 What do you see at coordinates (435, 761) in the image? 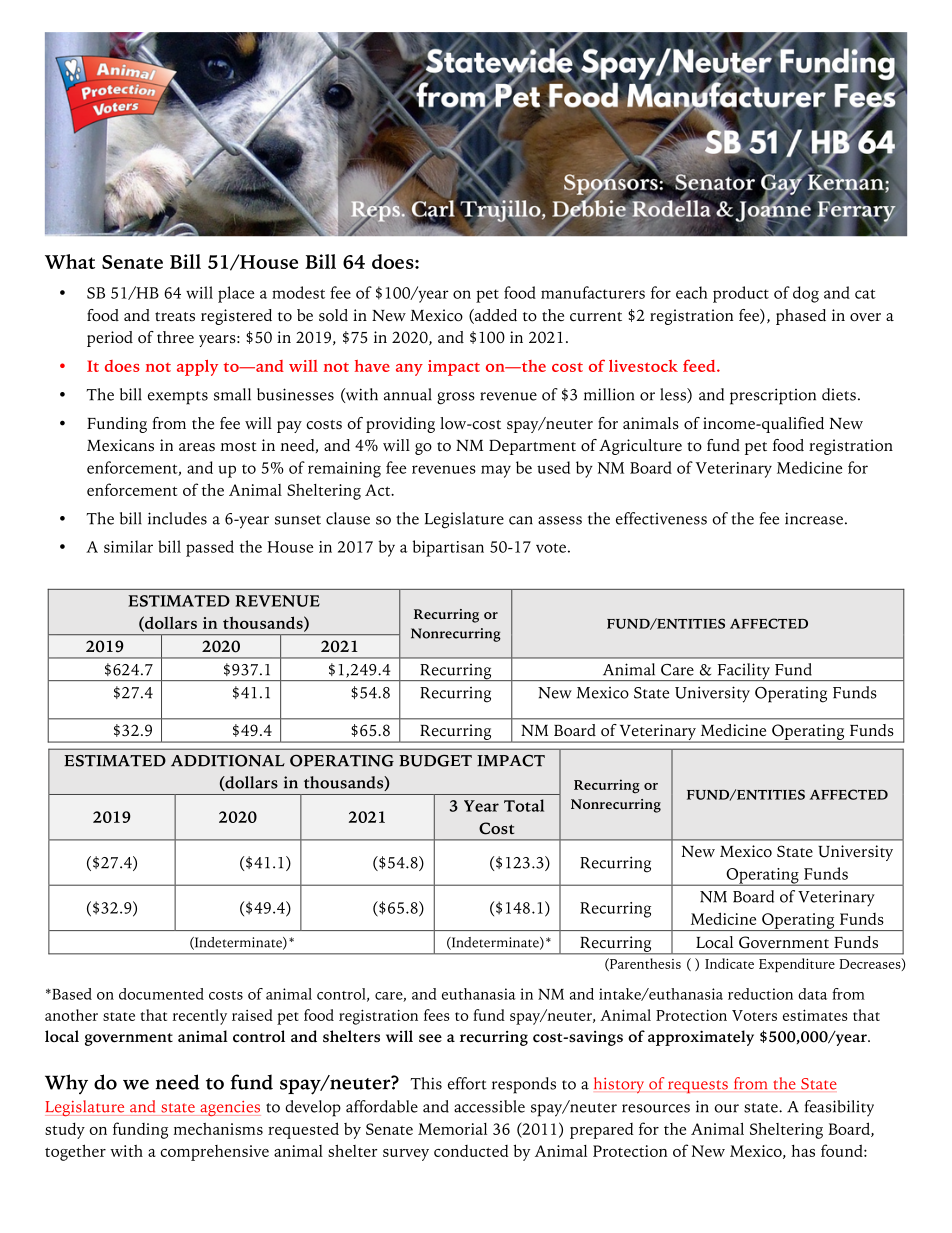
I see `BUDGET` at bounding box center [435, 761].
